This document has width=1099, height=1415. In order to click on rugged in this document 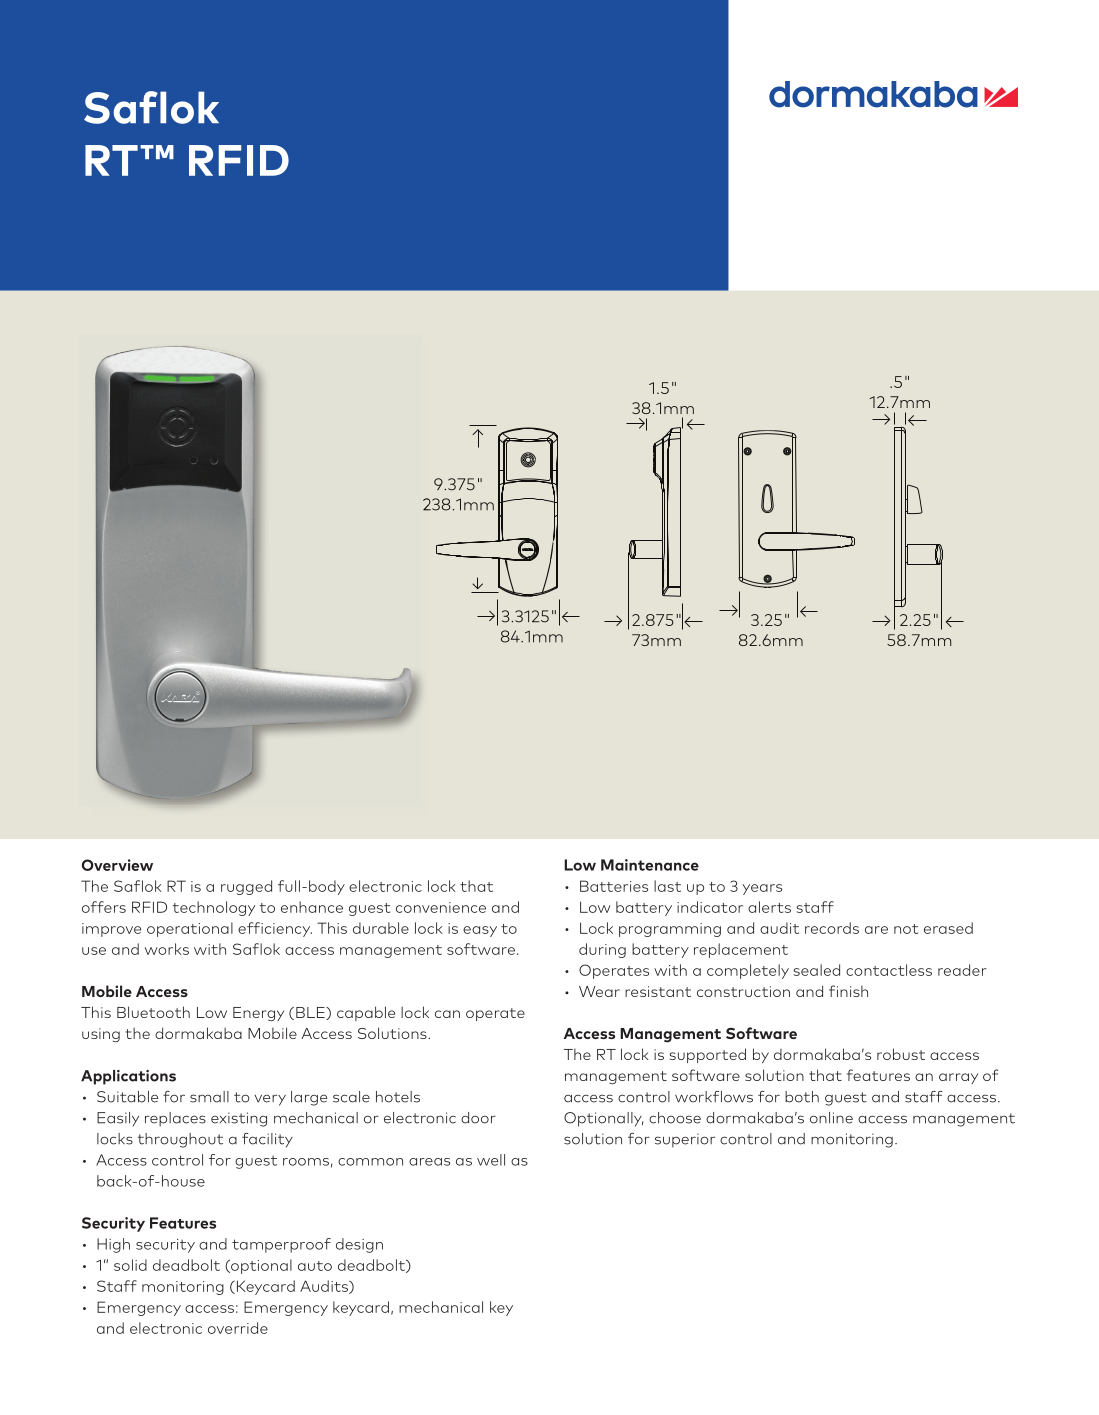, I will do `click(246, 887)`.
